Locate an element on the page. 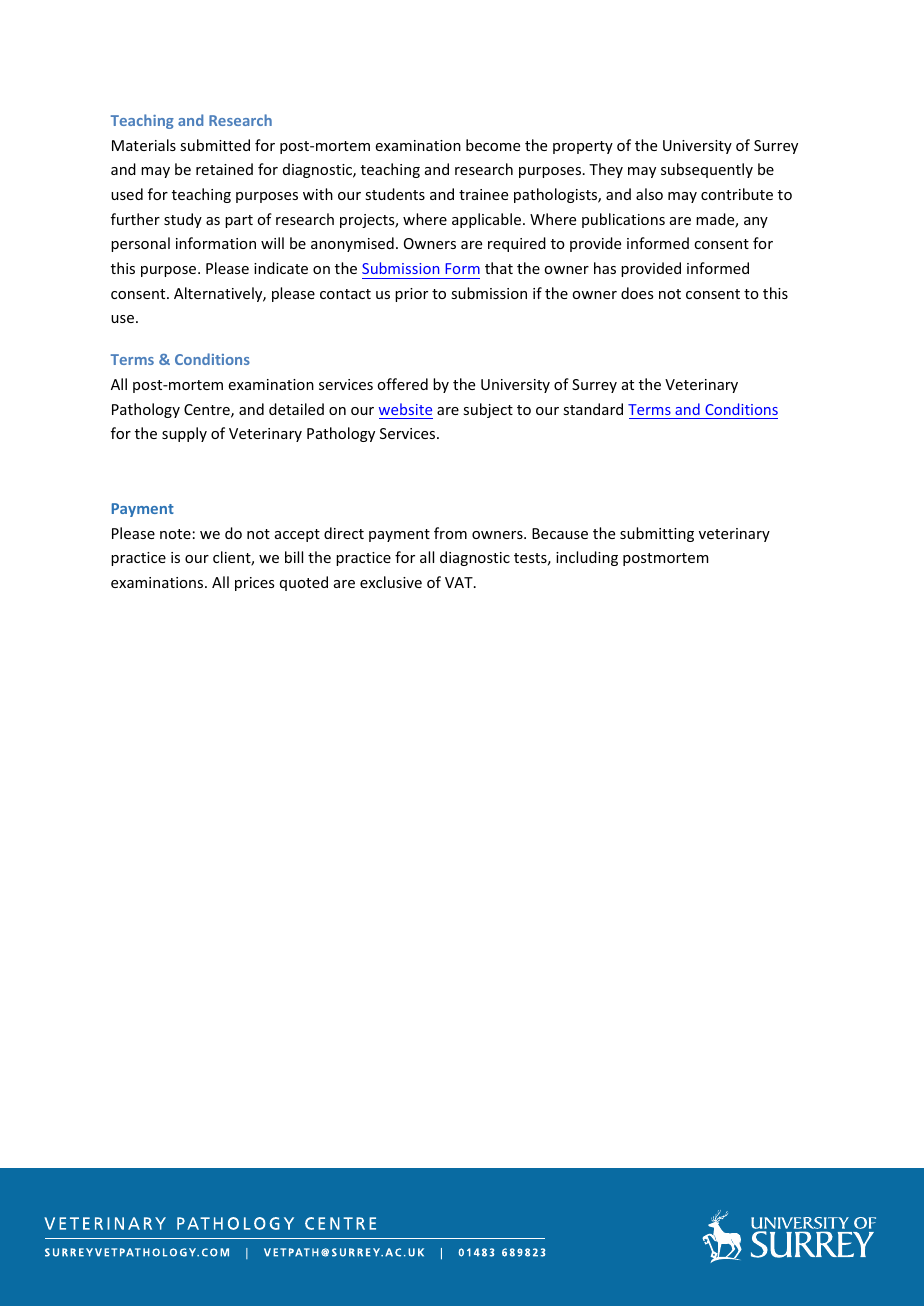 The width and height of the document is (924, 1307). has is located at coordinates (605, 268).
